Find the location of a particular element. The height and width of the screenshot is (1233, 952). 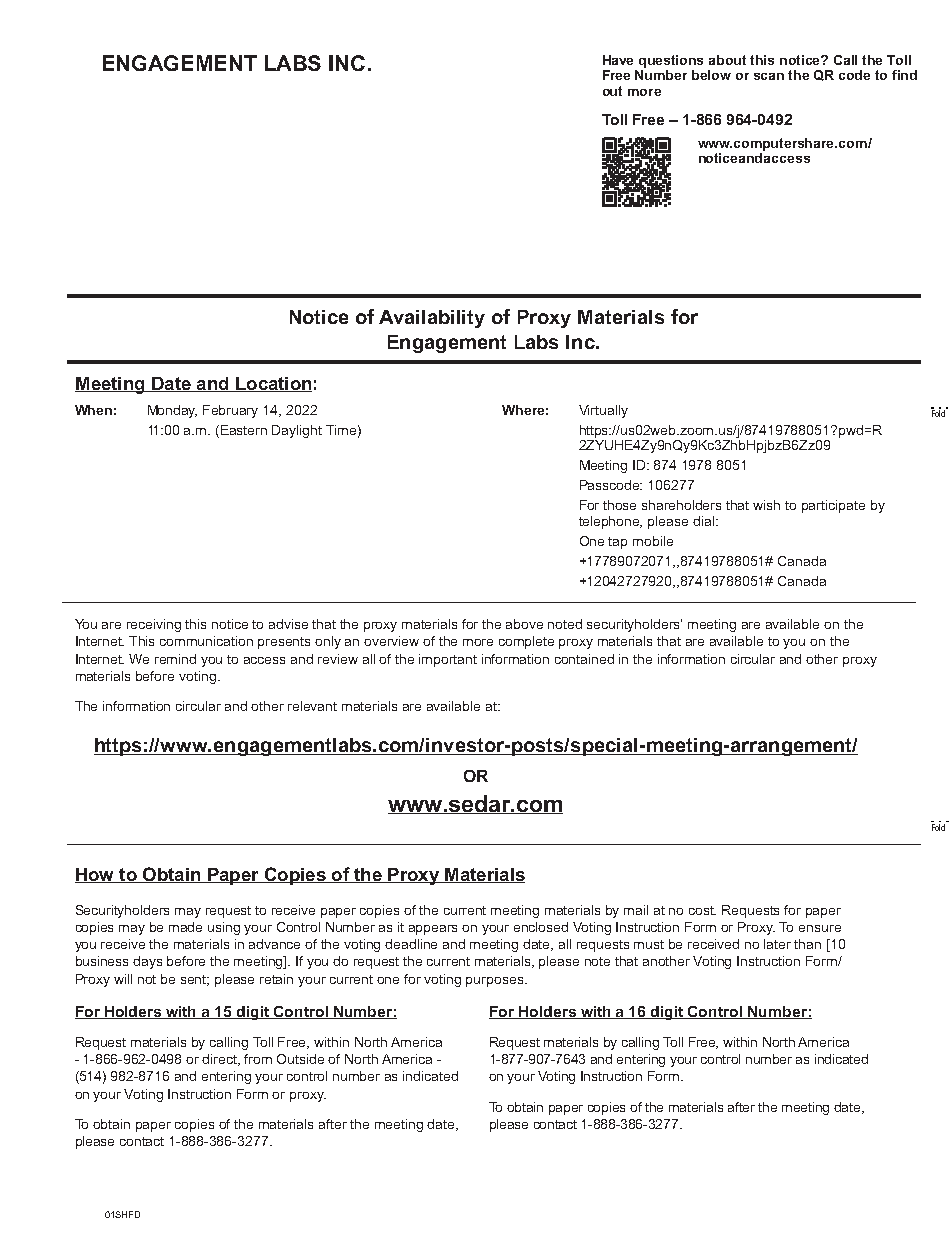

important is located at coordinates (448, 660).
